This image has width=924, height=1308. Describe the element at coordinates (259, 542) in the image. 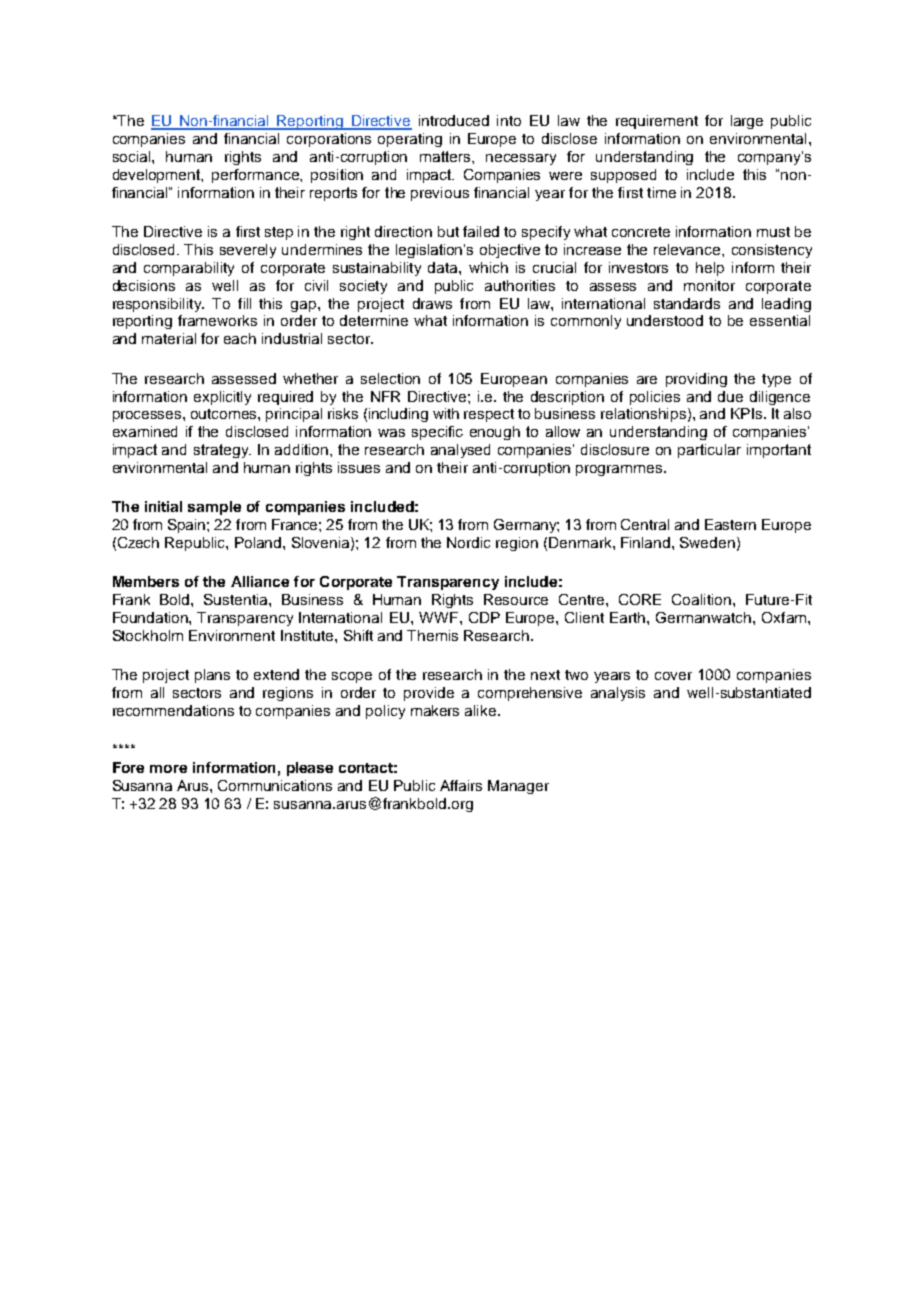

I see `Poland` at that location.
